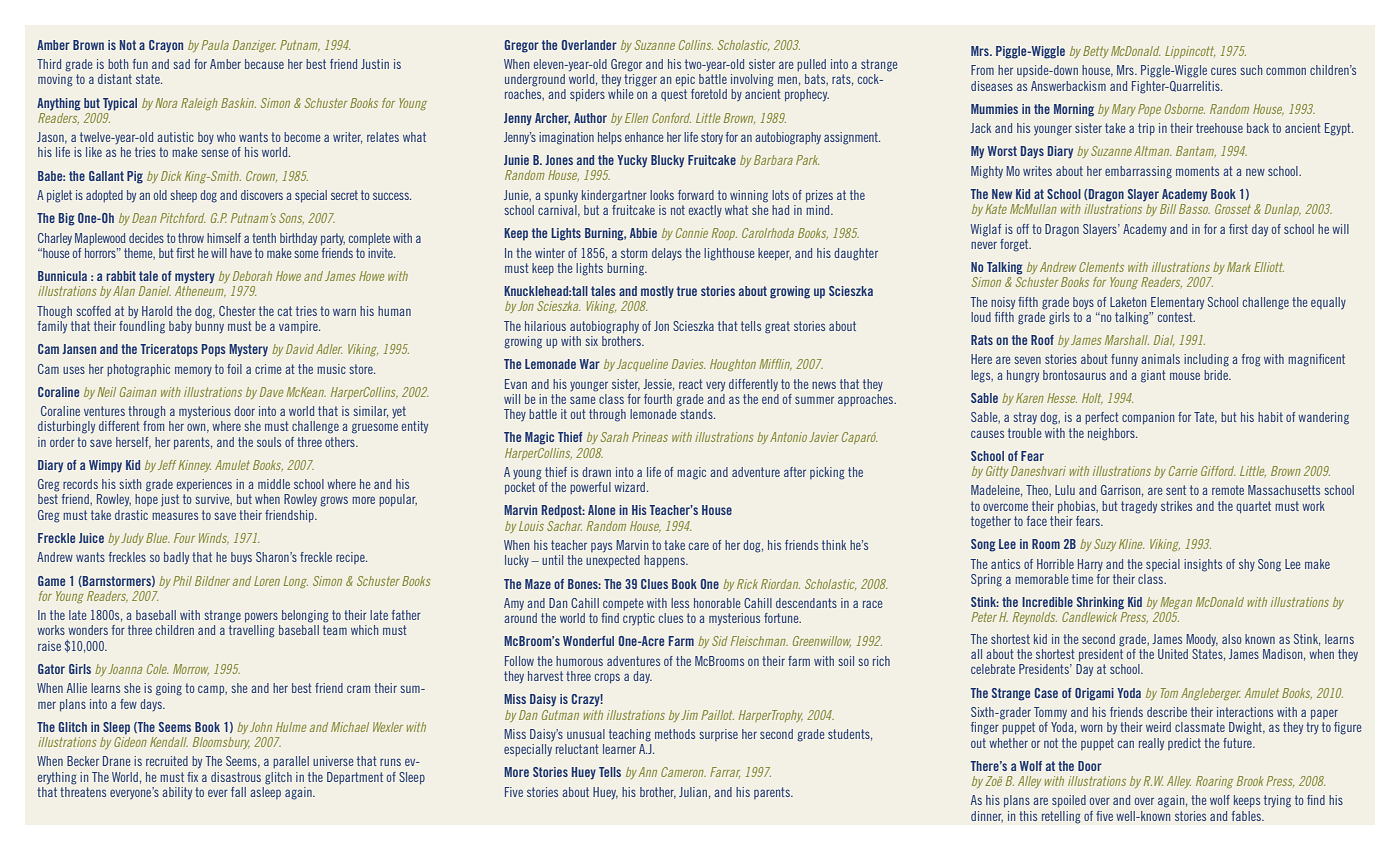 The image size is (1400, 850). I want to click on souls, so click(269, 442).
